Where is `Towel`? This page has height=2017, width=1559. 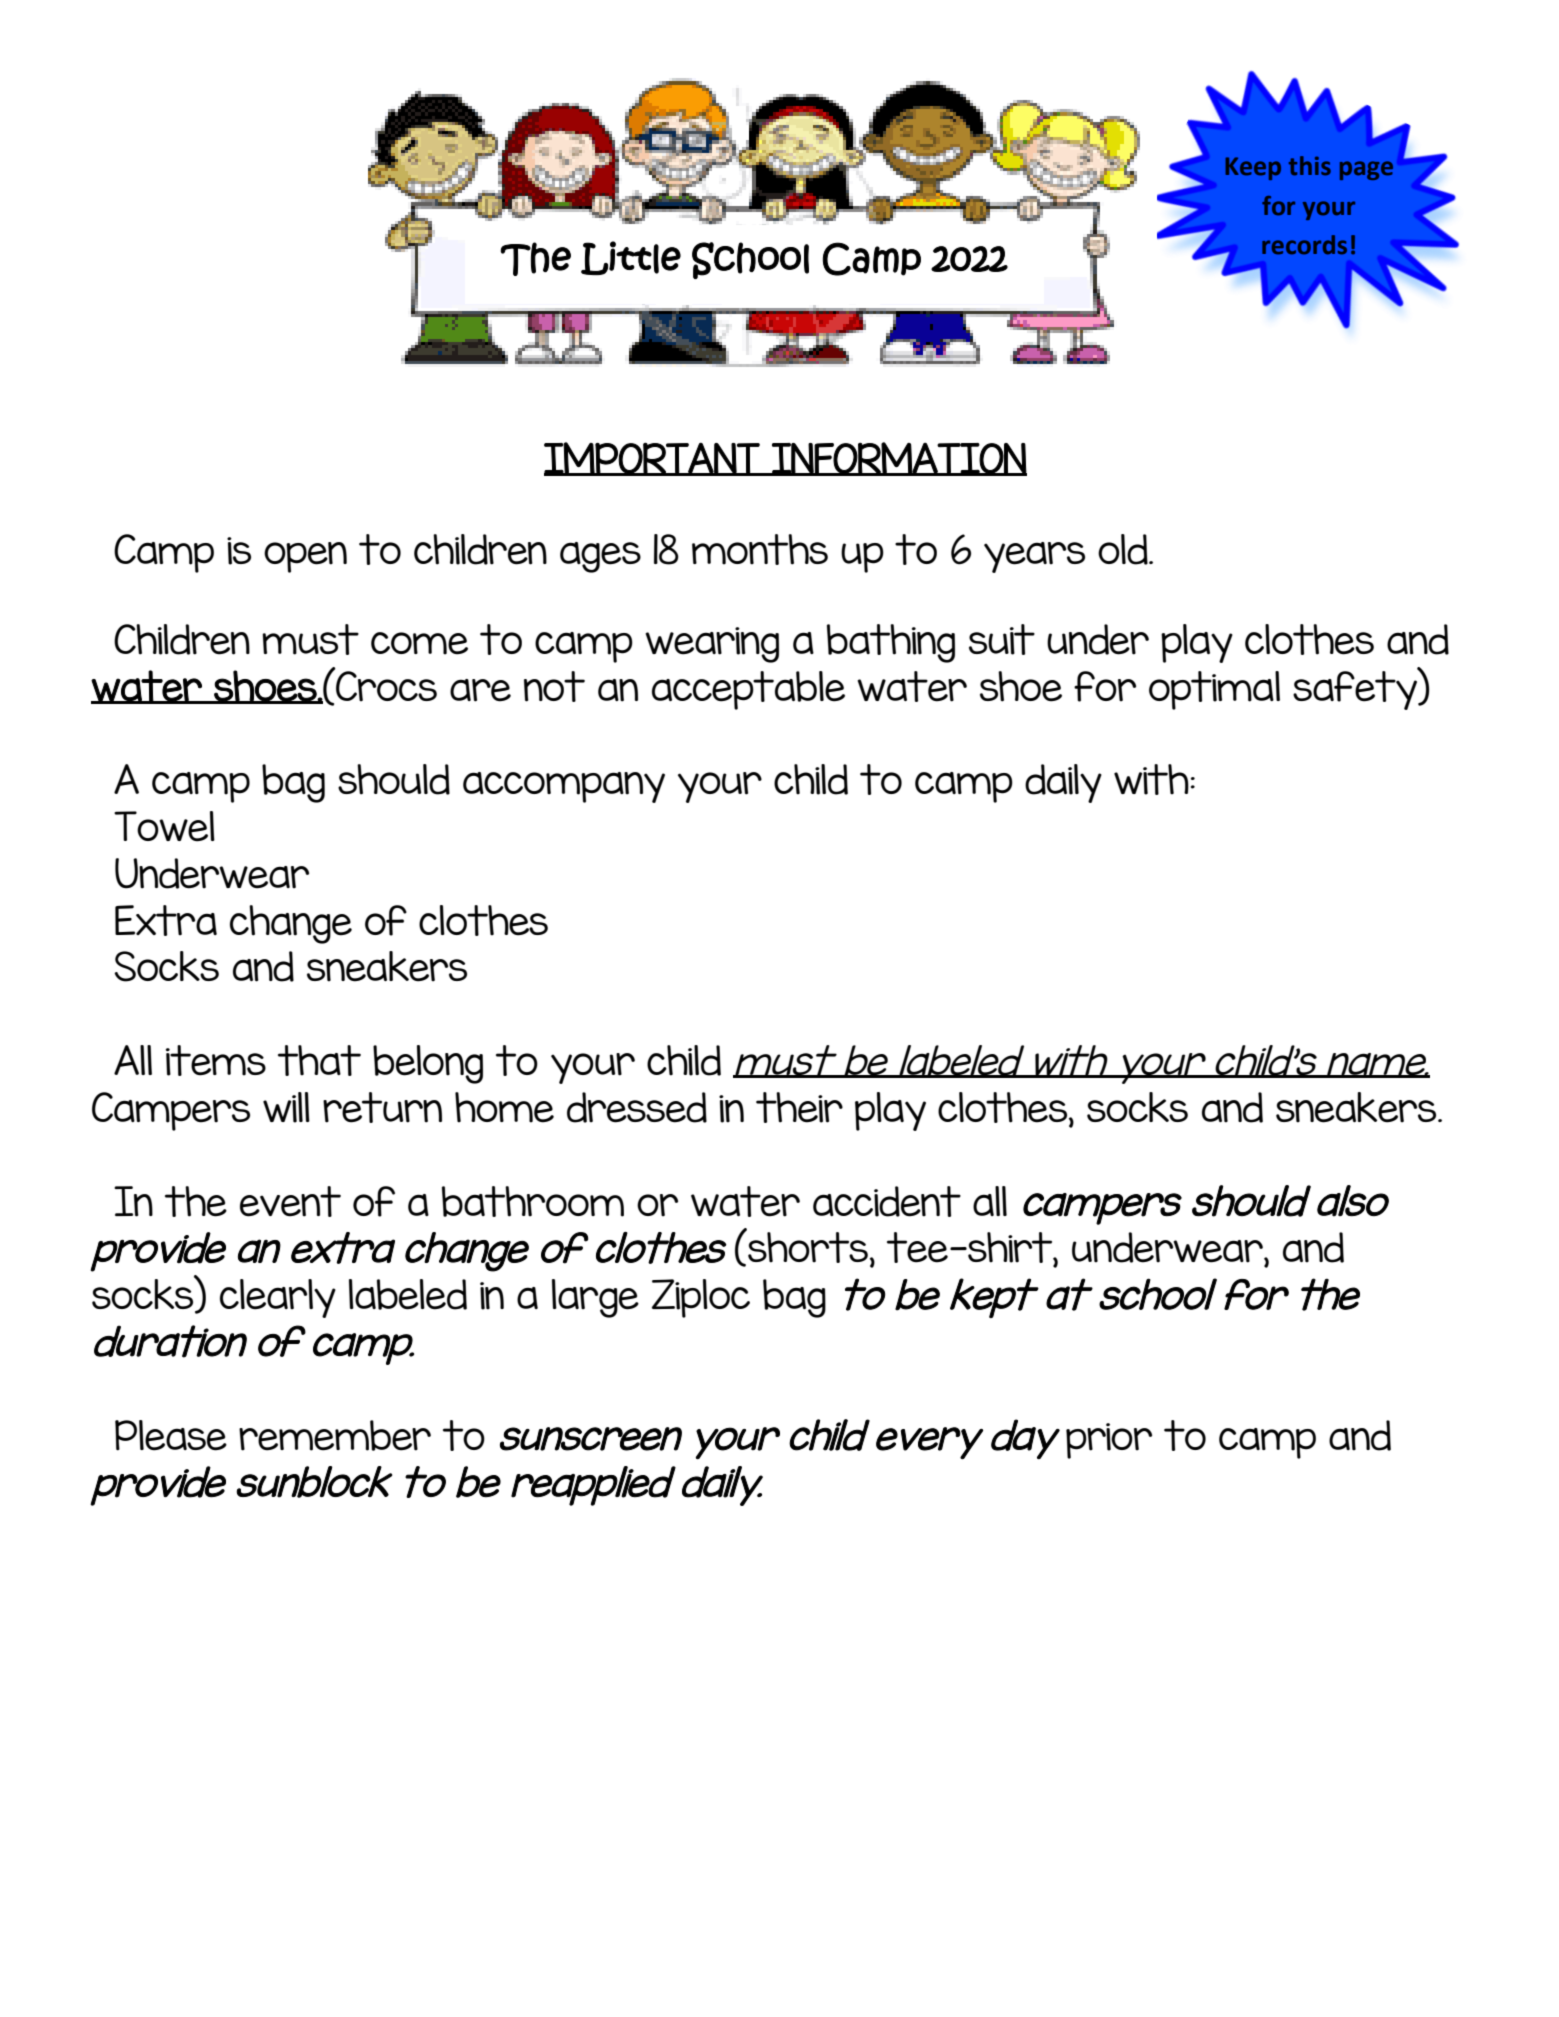 Towel is located at coordinates (164, 826).
